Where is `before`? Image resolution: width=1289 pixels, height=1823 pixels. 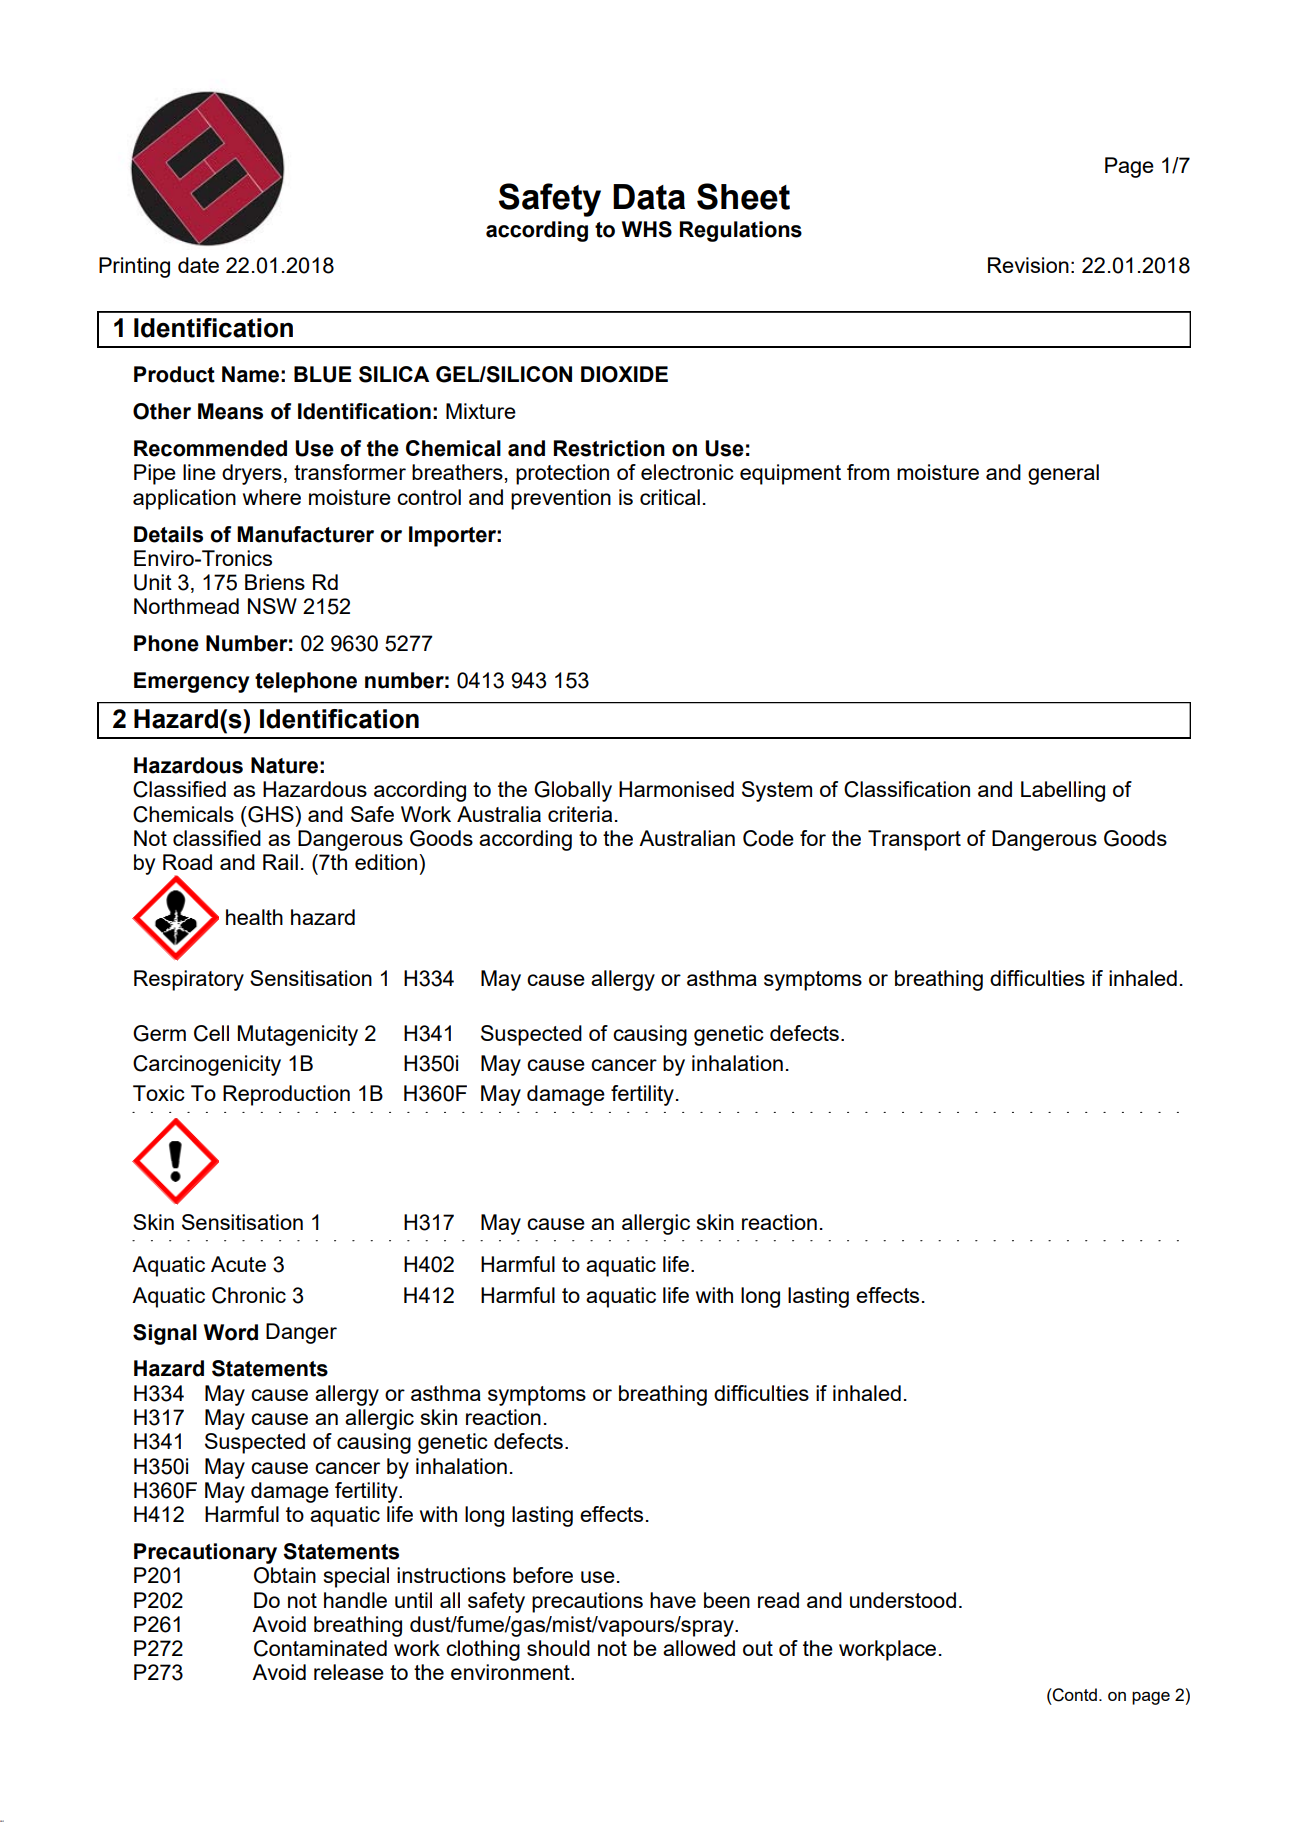
before is located at coordinates (543, 1575).
